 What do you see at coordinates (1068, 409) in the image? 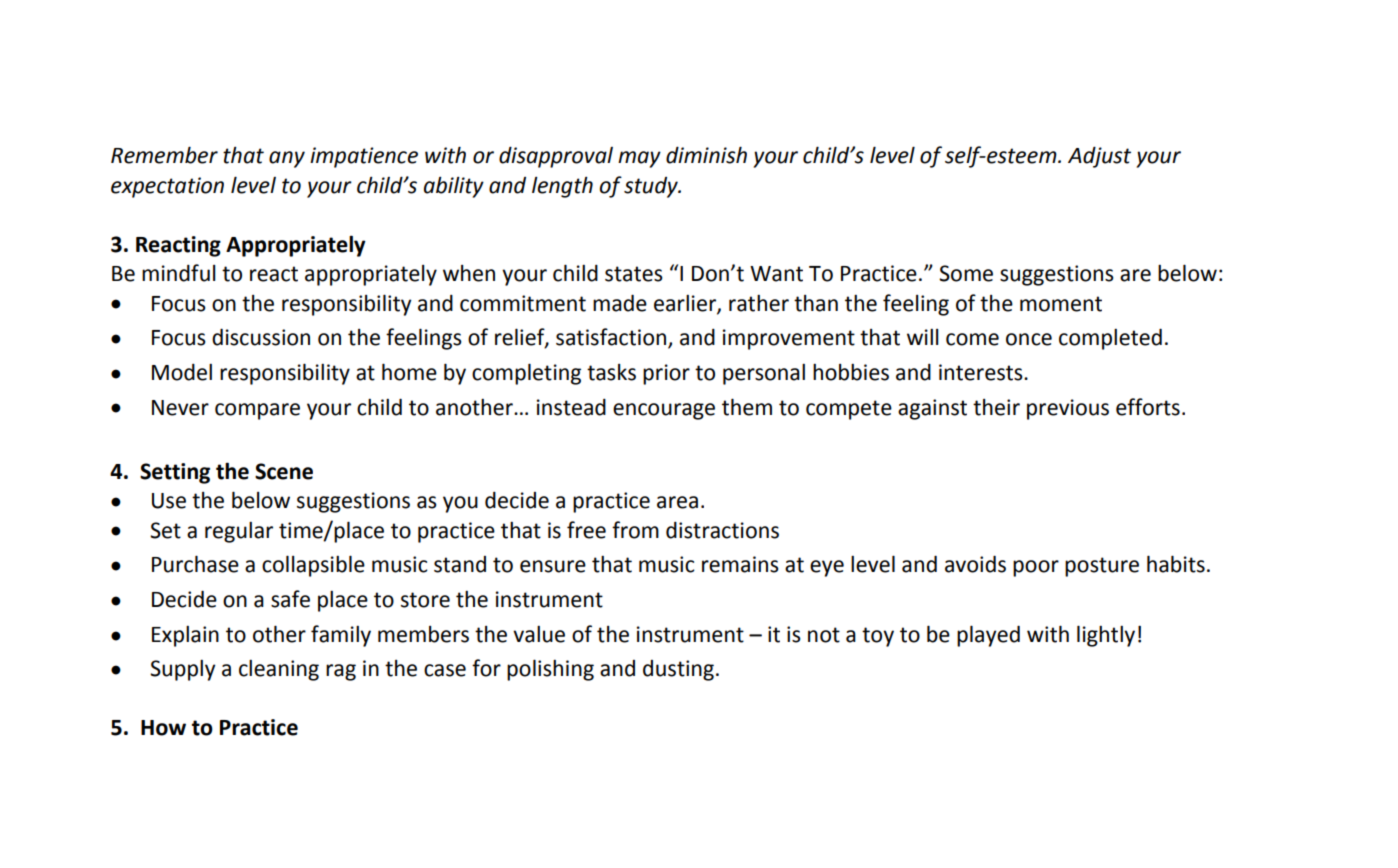
I see `previous` at bounding box center [1068, 409].
